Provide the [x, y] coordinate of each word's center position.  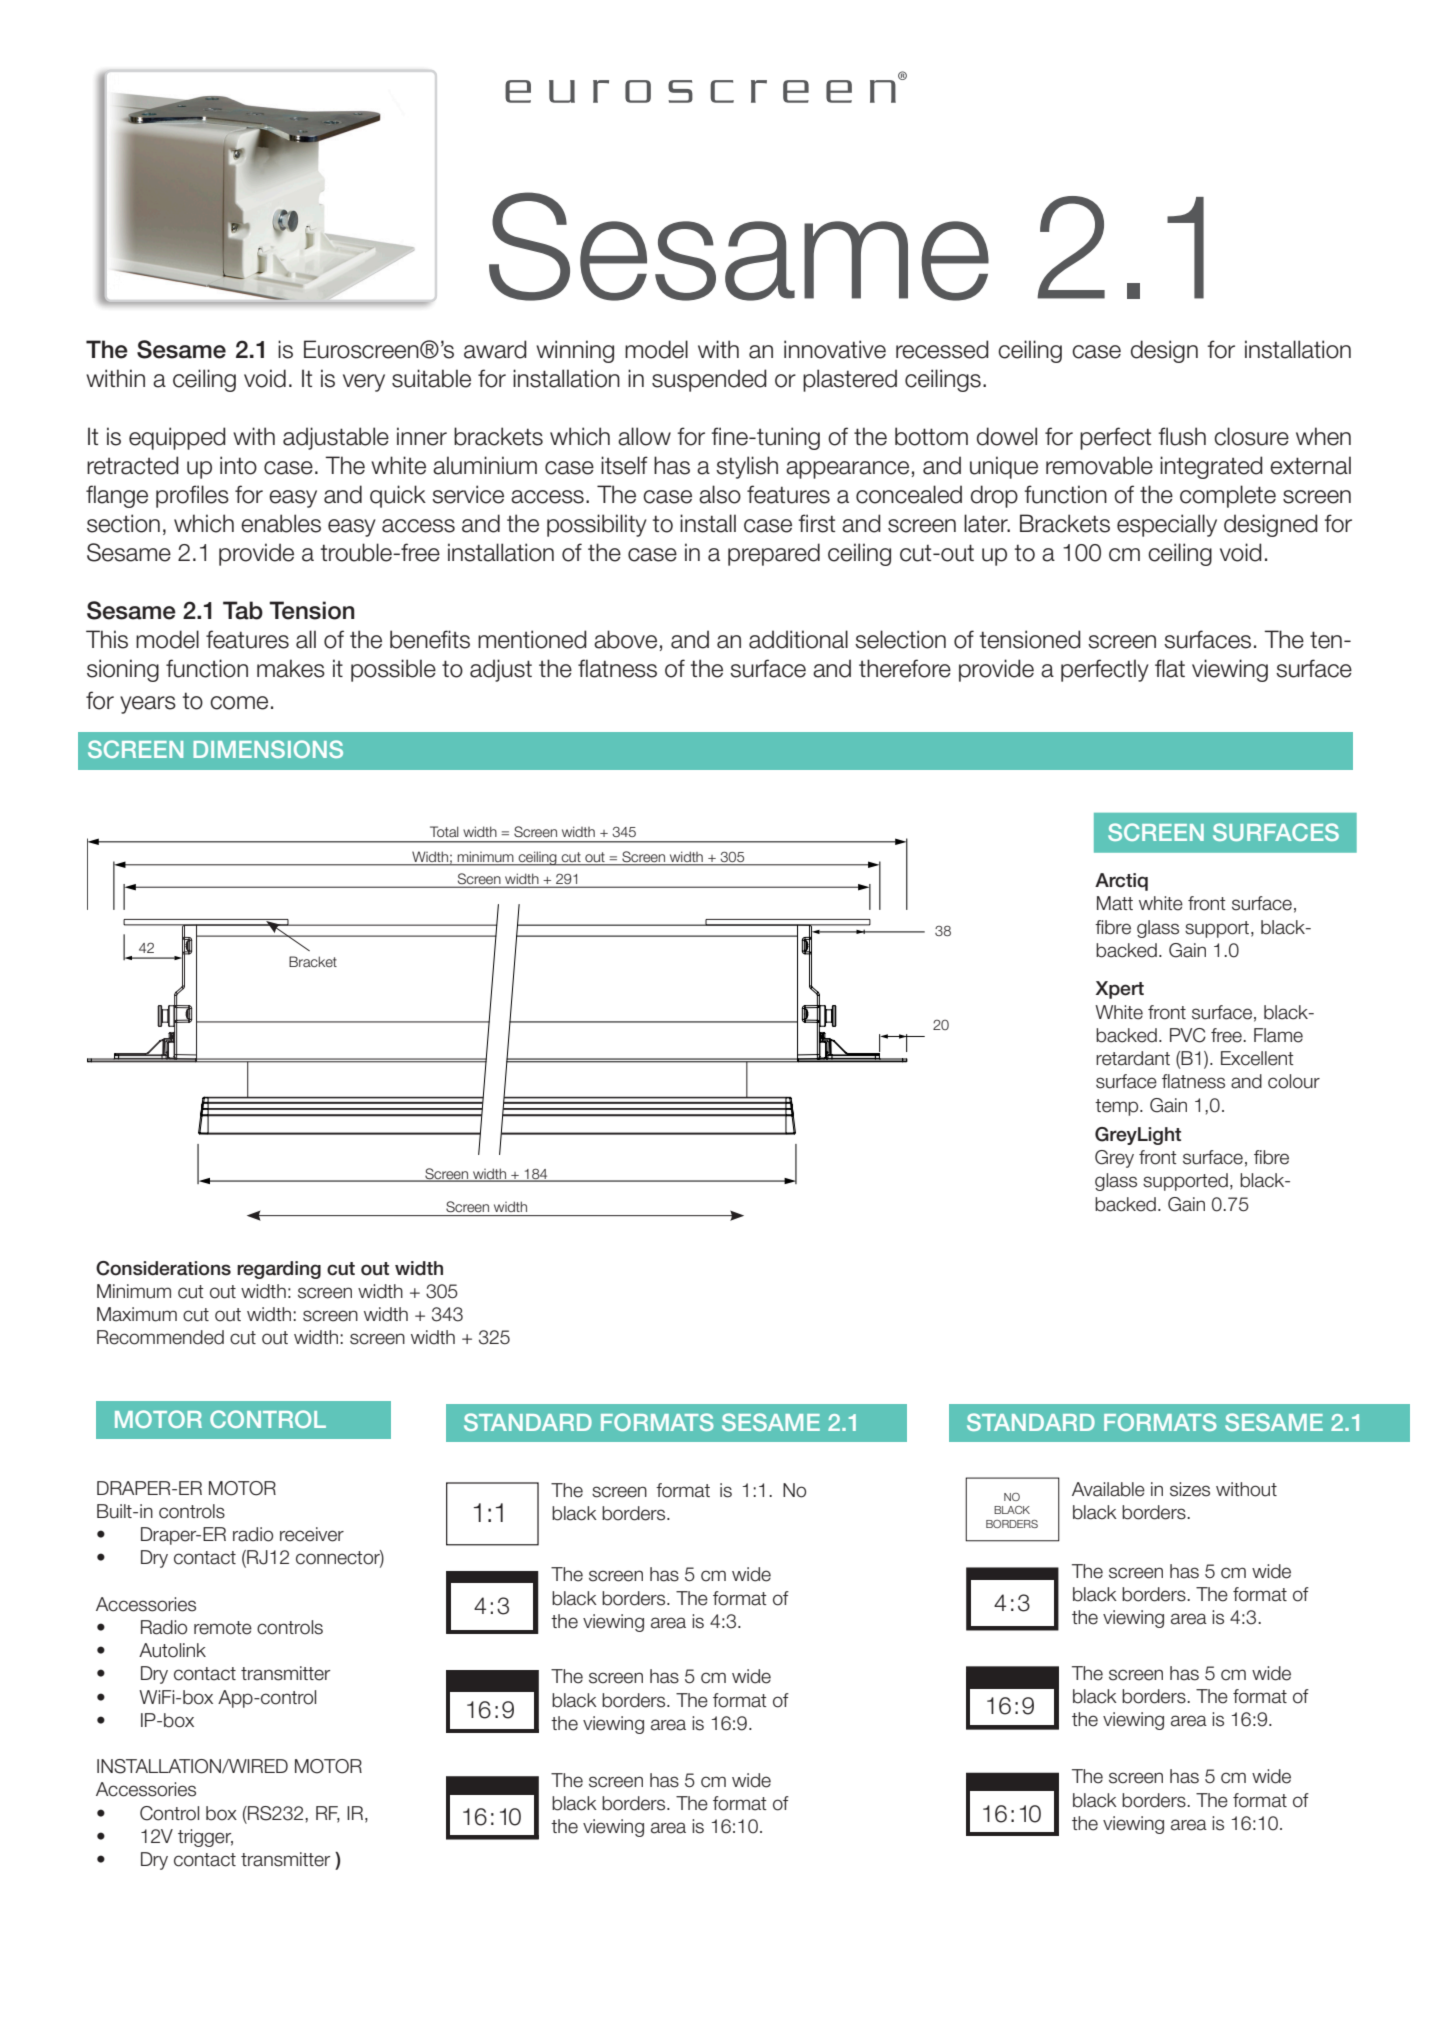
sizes [1190, 1489]
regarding [279, 1270]
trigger [205, 1838]
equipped [177, 438]
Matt [1115, 903]
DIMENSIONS [268, 749]
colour [1294, 1081]
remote [223, 1628]
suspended [709, 380]
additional [798, 639]
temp [1118, 1107]
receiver [312, 1534]
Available [1108, 1489]
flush [1182, 436]
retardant [1133, 1058]
